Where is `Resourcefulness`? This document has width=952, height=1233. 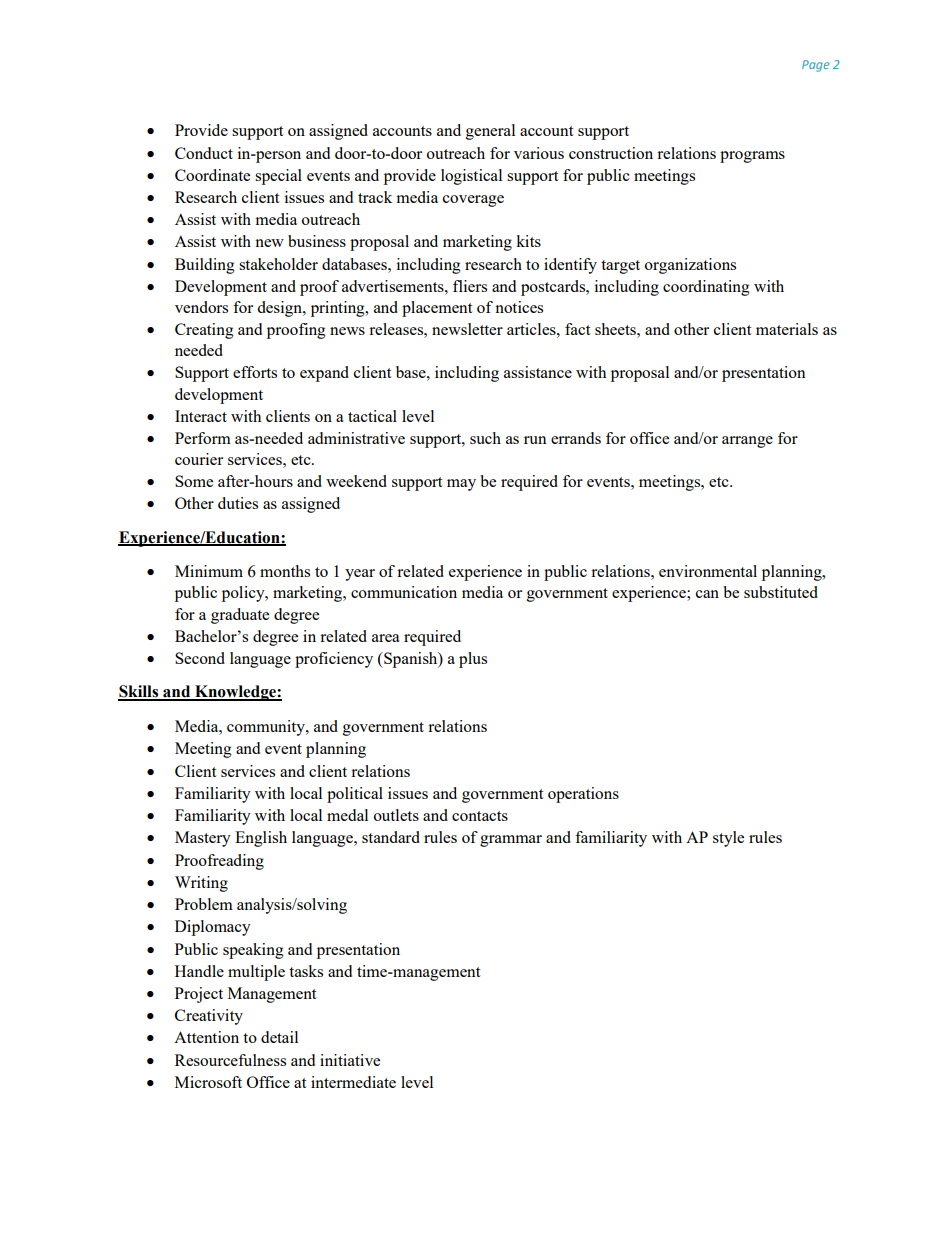
Resourcefulness is located at coordinates (230, 1060).
